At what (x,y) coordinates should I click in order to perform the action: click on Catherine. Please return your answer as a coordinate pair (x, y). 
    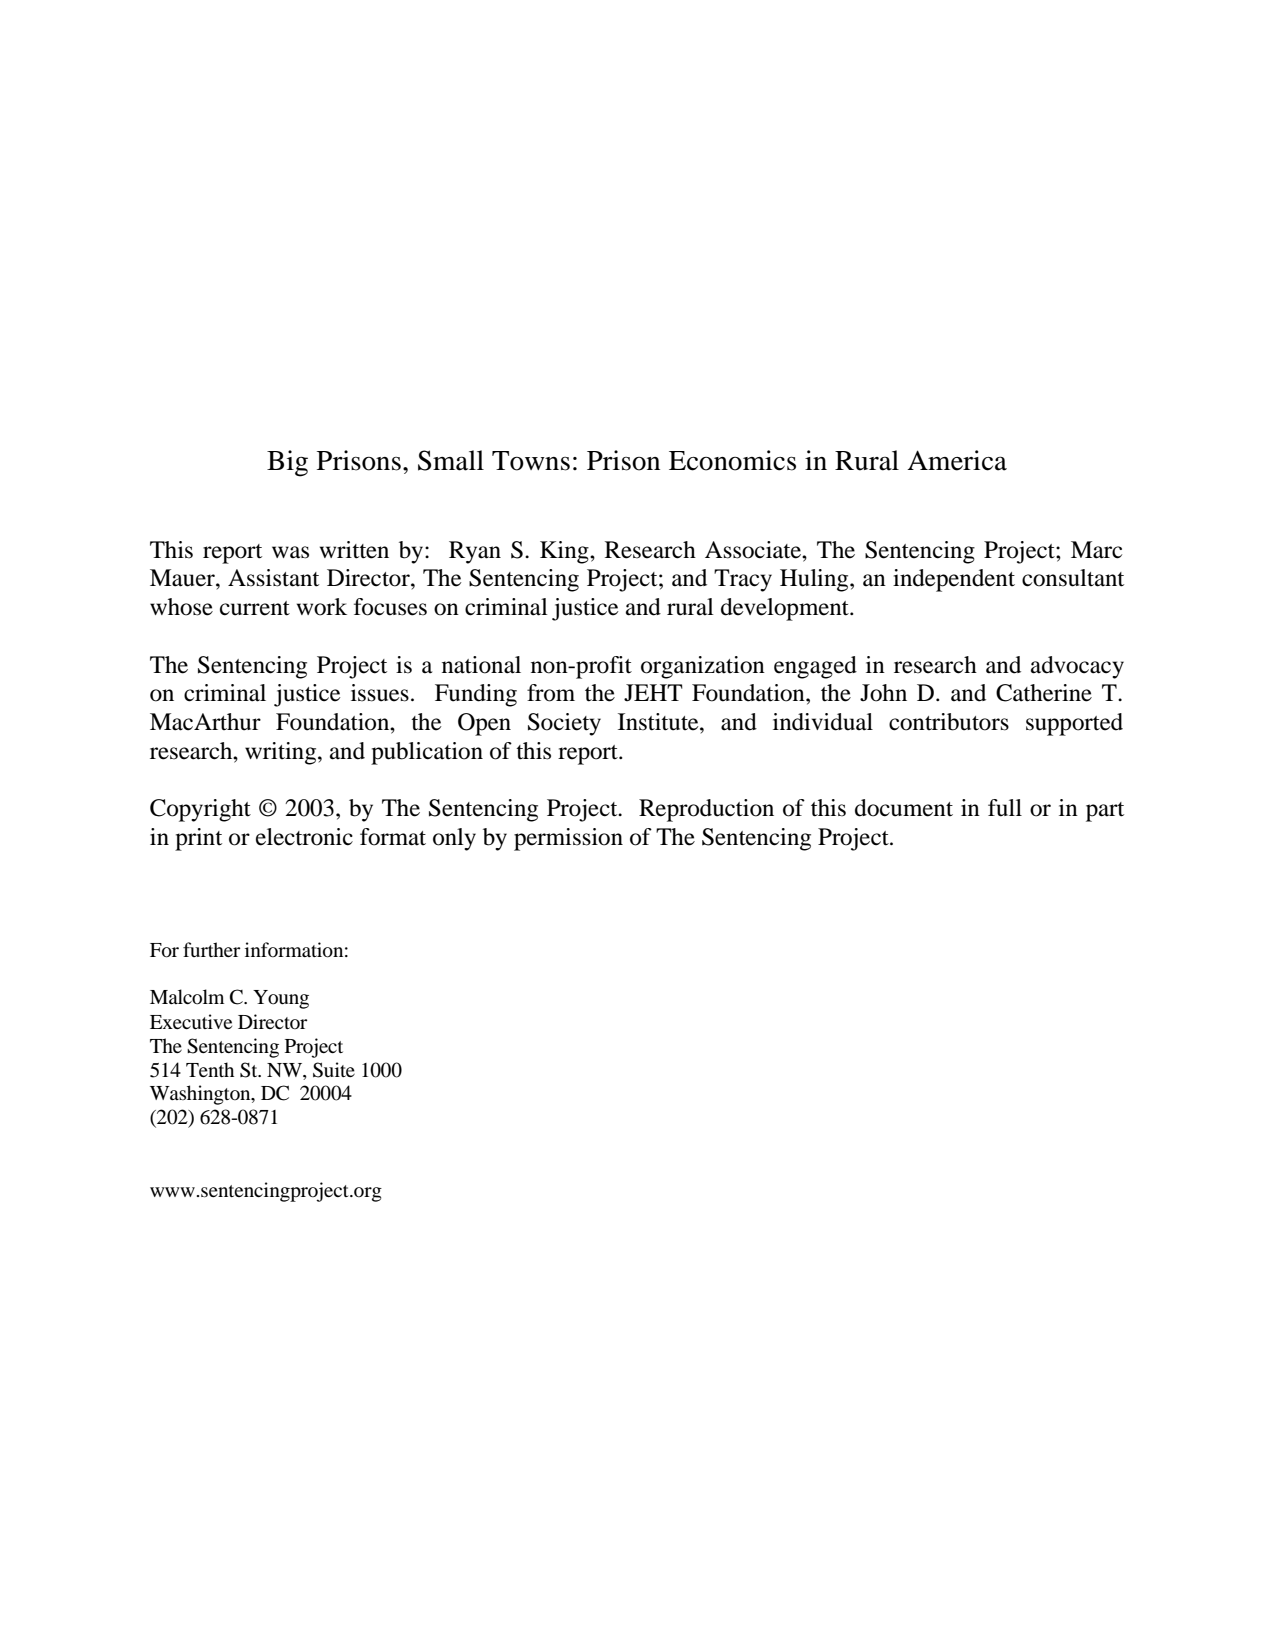
    Looking at the image, I should click on (1044, 693).
